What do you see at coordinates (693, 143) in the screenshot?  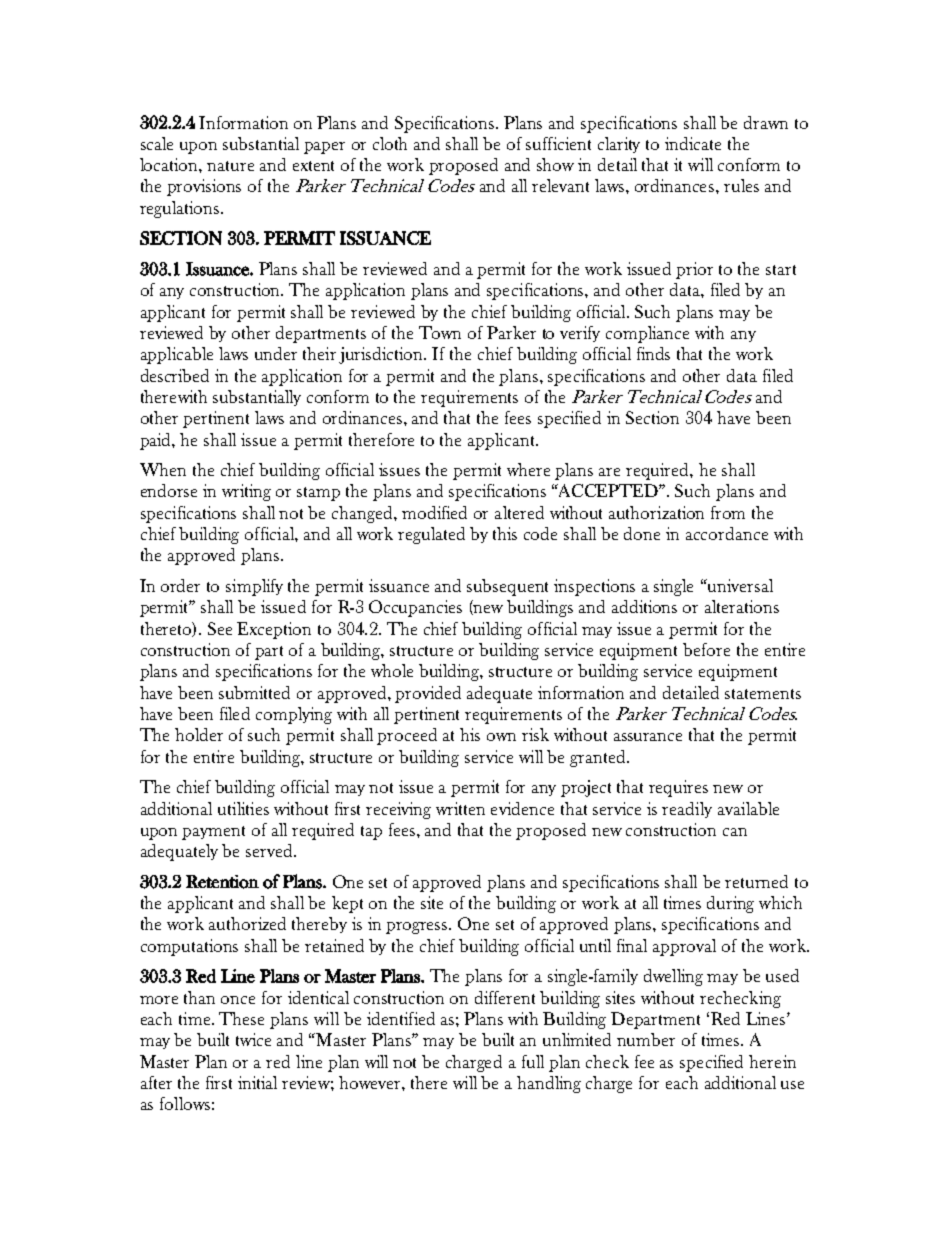 I see `indicate` at bounding box center [693, 143].
